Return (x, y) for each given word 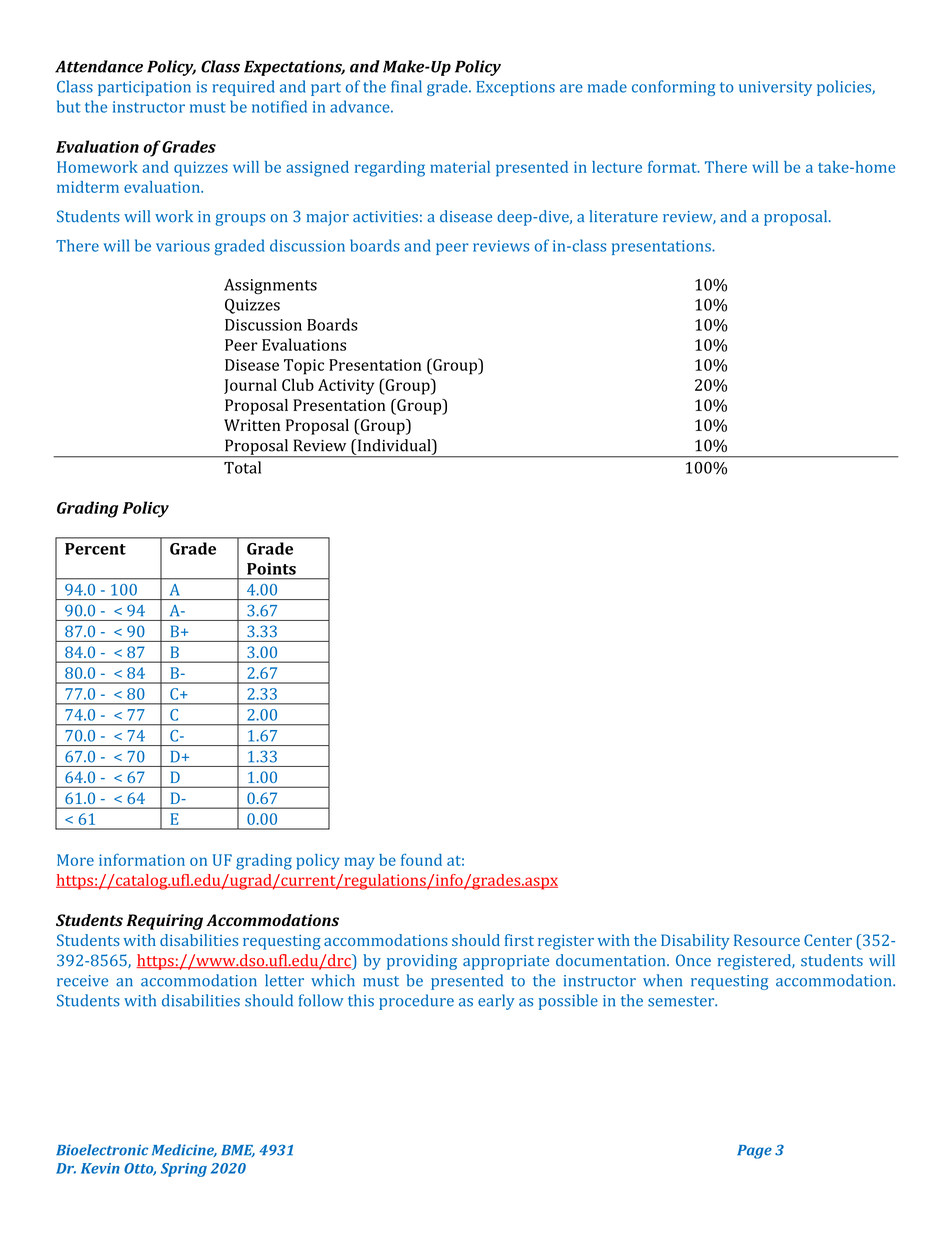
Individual (394, 445)
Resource (767, 940)
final (406, 86)
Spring (184, 1170)
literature (623, 216)
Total (242, 467)
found (421, 860)
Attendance (99, 66)
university (775, 88)
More (75, 860)
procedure (416, 1002)
